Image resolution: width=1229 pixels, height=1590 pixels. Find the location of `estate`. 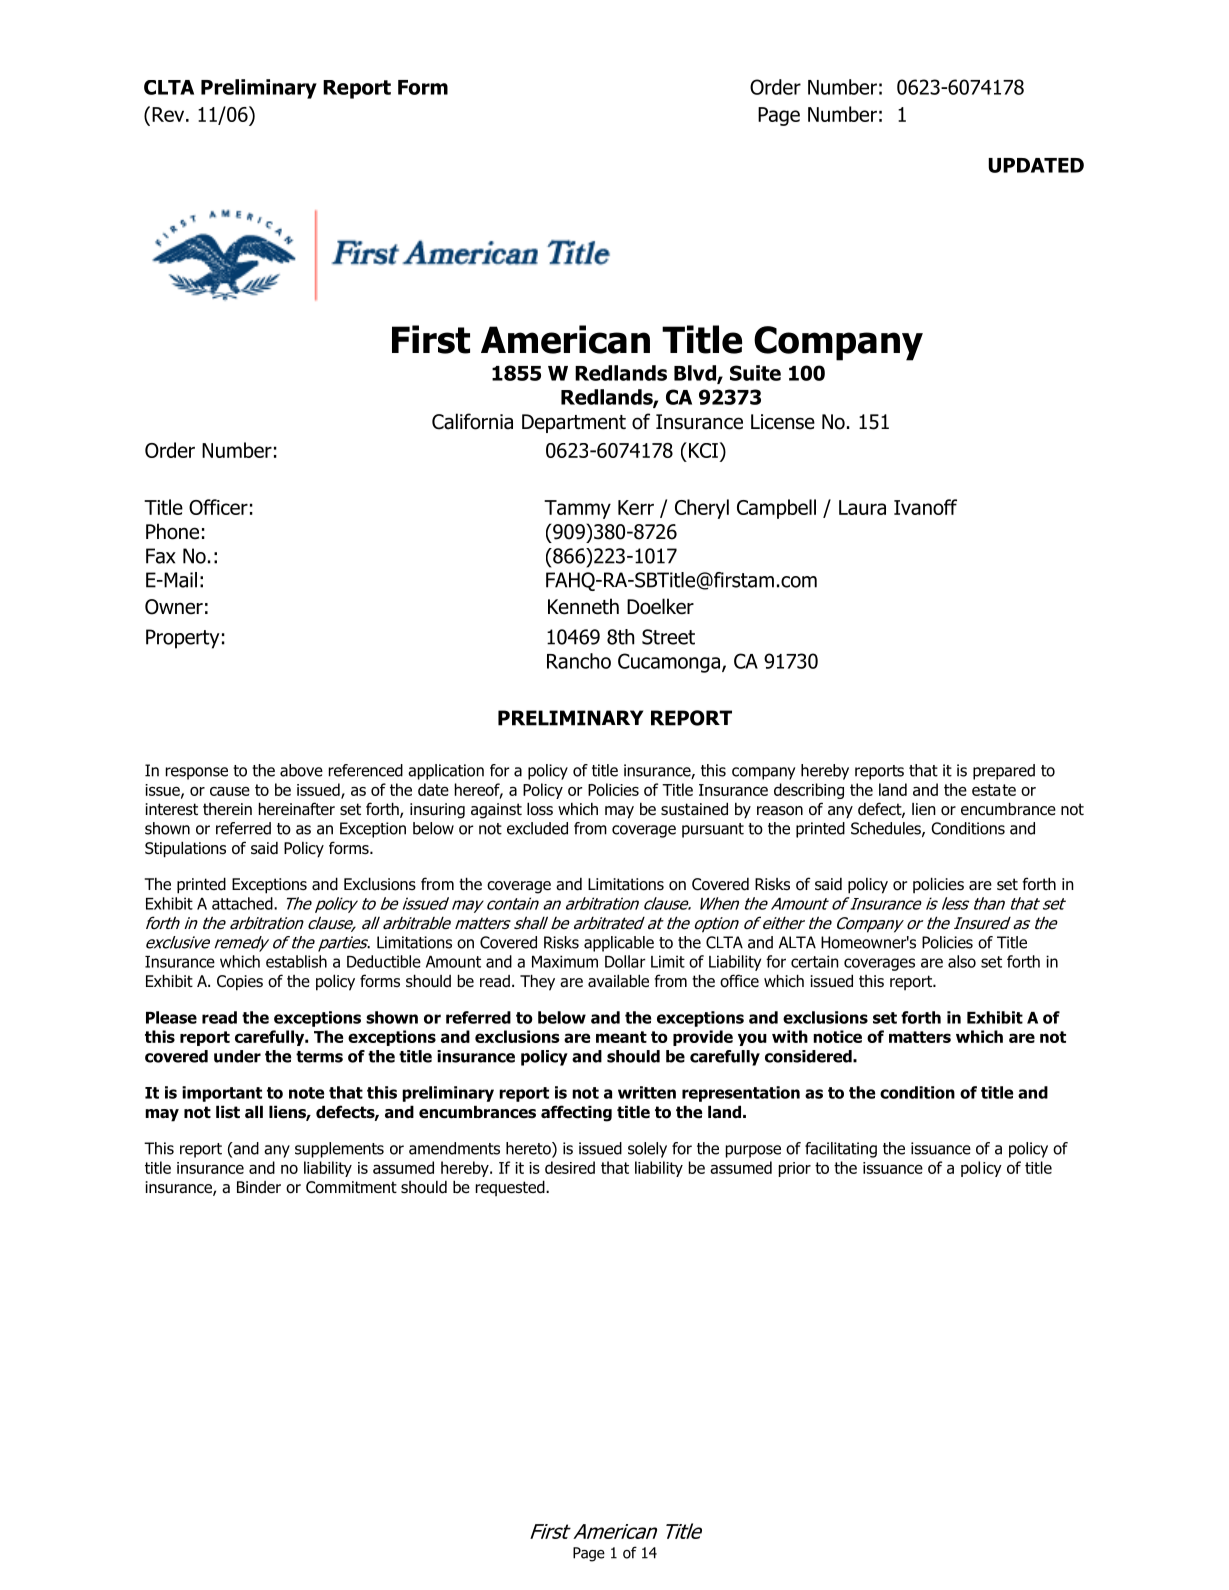

estate is located at coordinates (994, 790).
